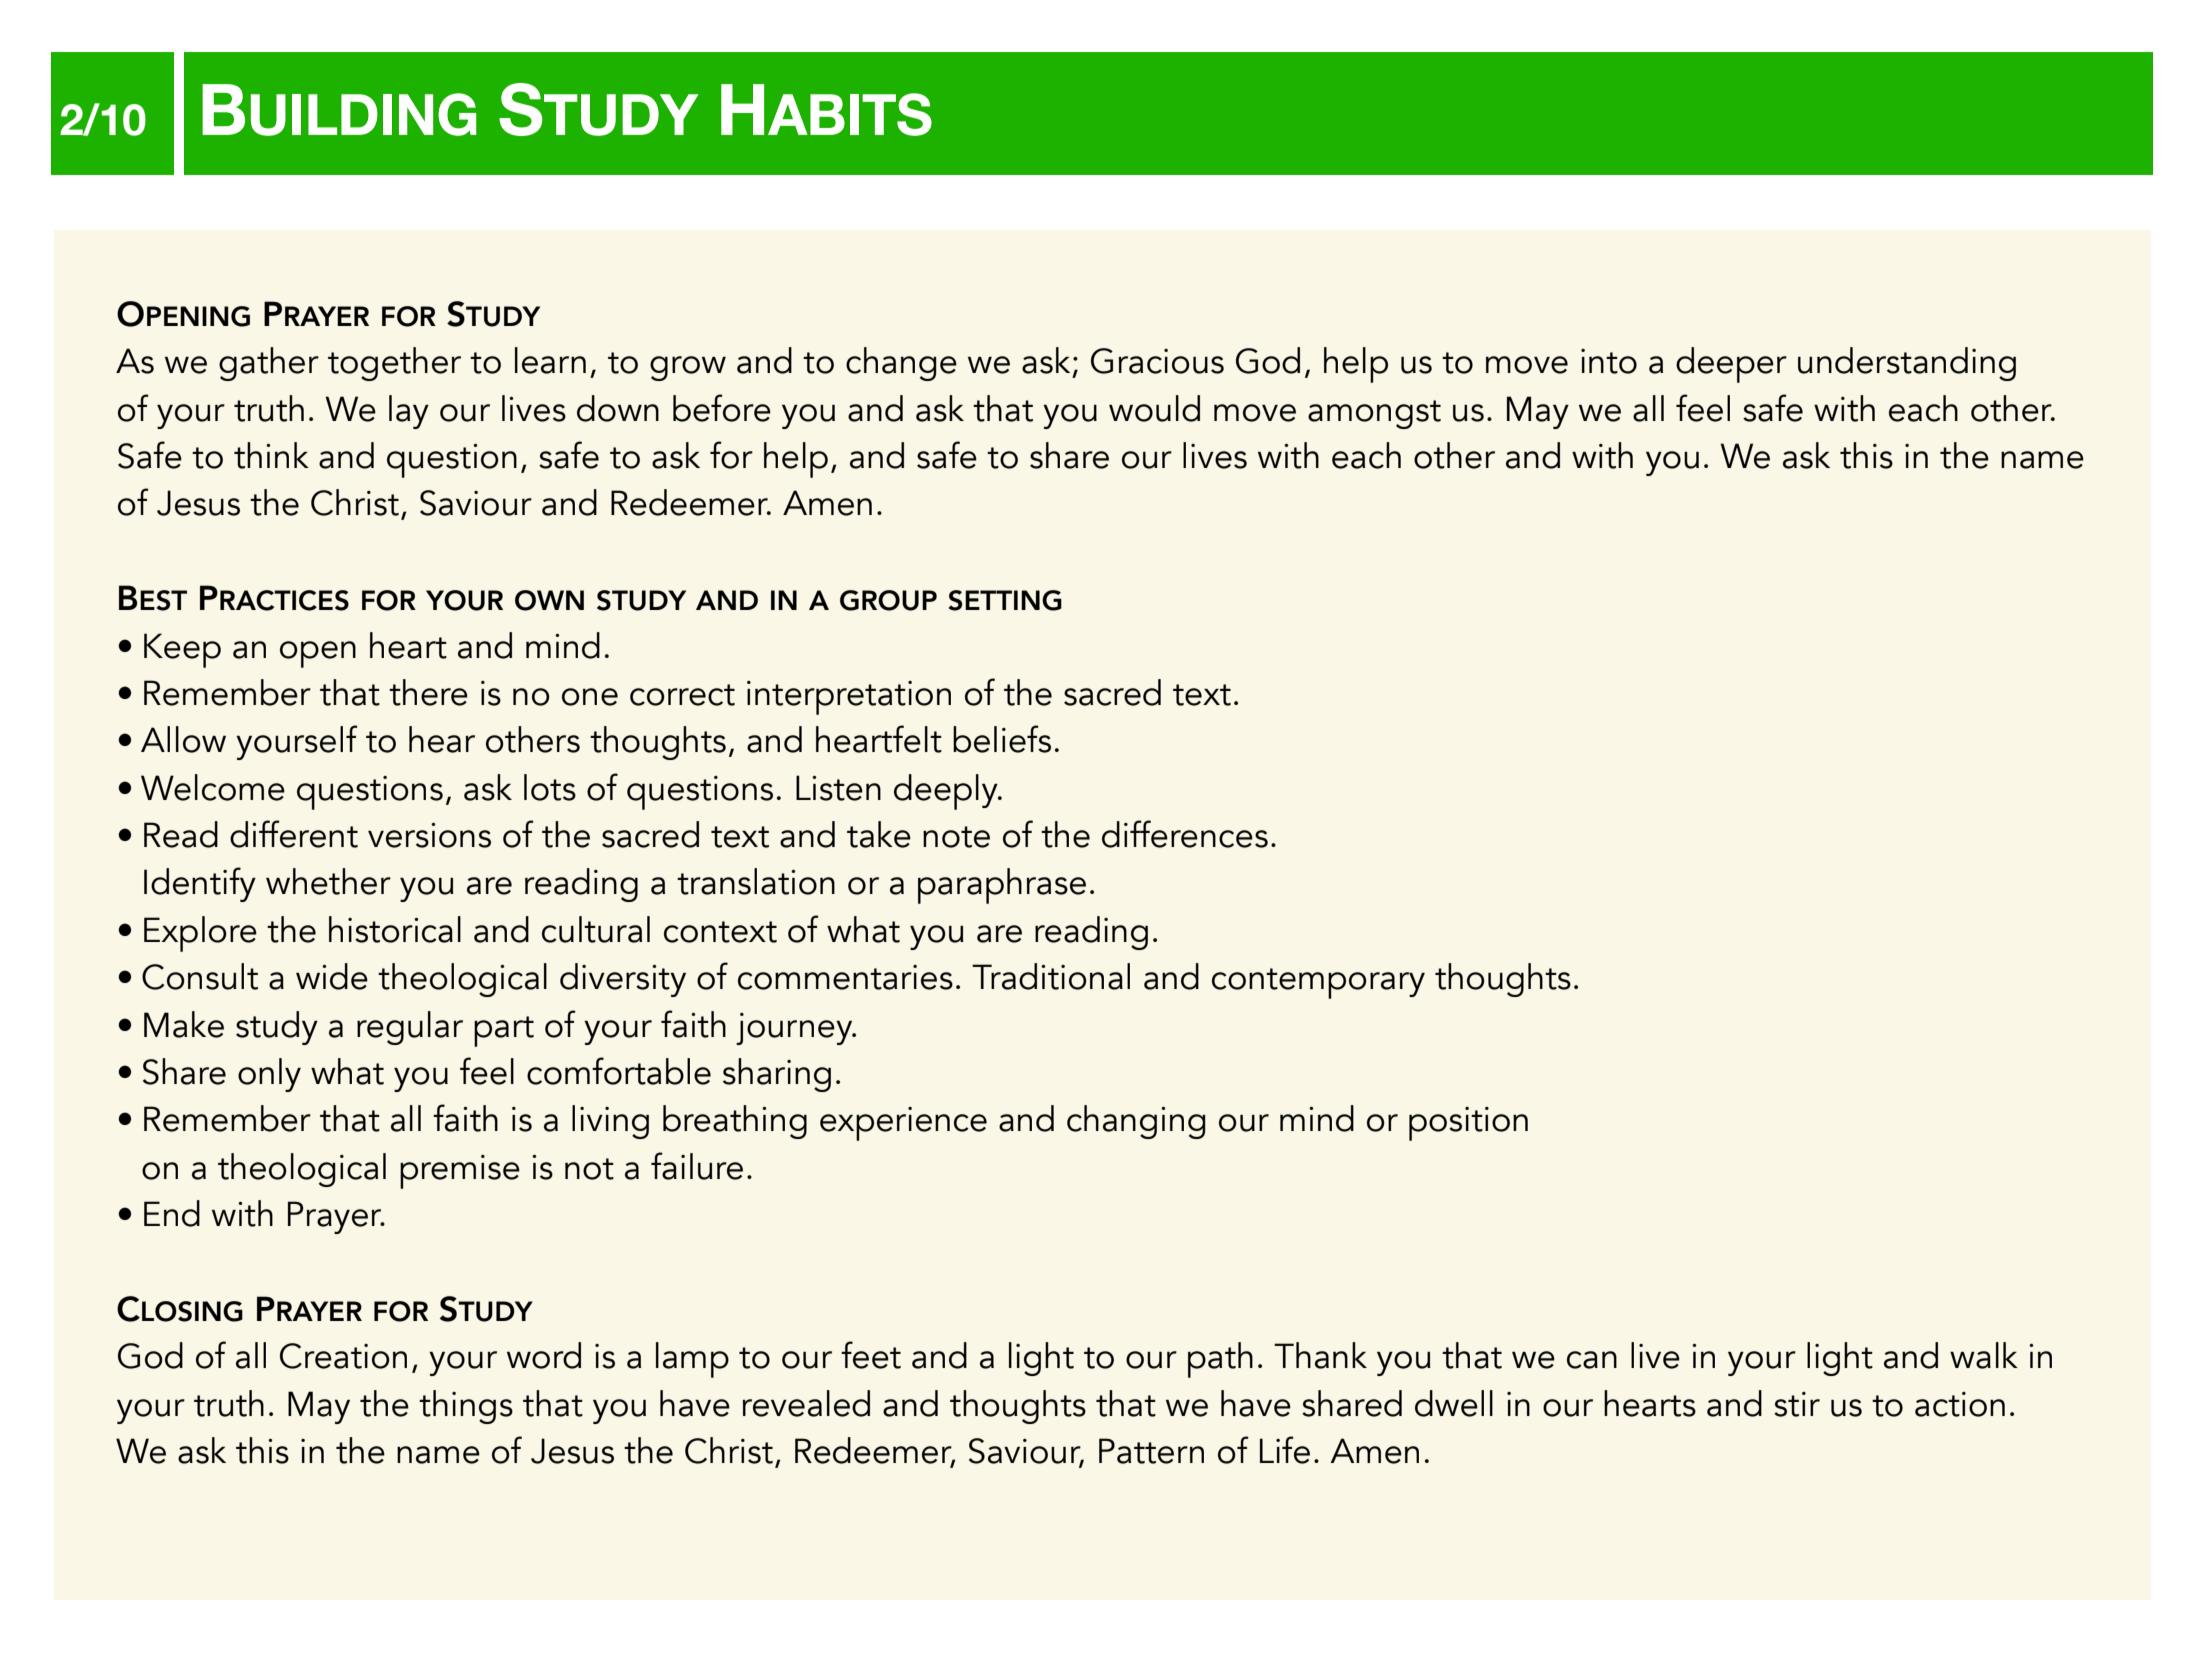 The height and width of the screenshot is (1654, 2205). Describe the element at coordinates (1731, 365) in the screenshot. I see `deeper` at that location.
